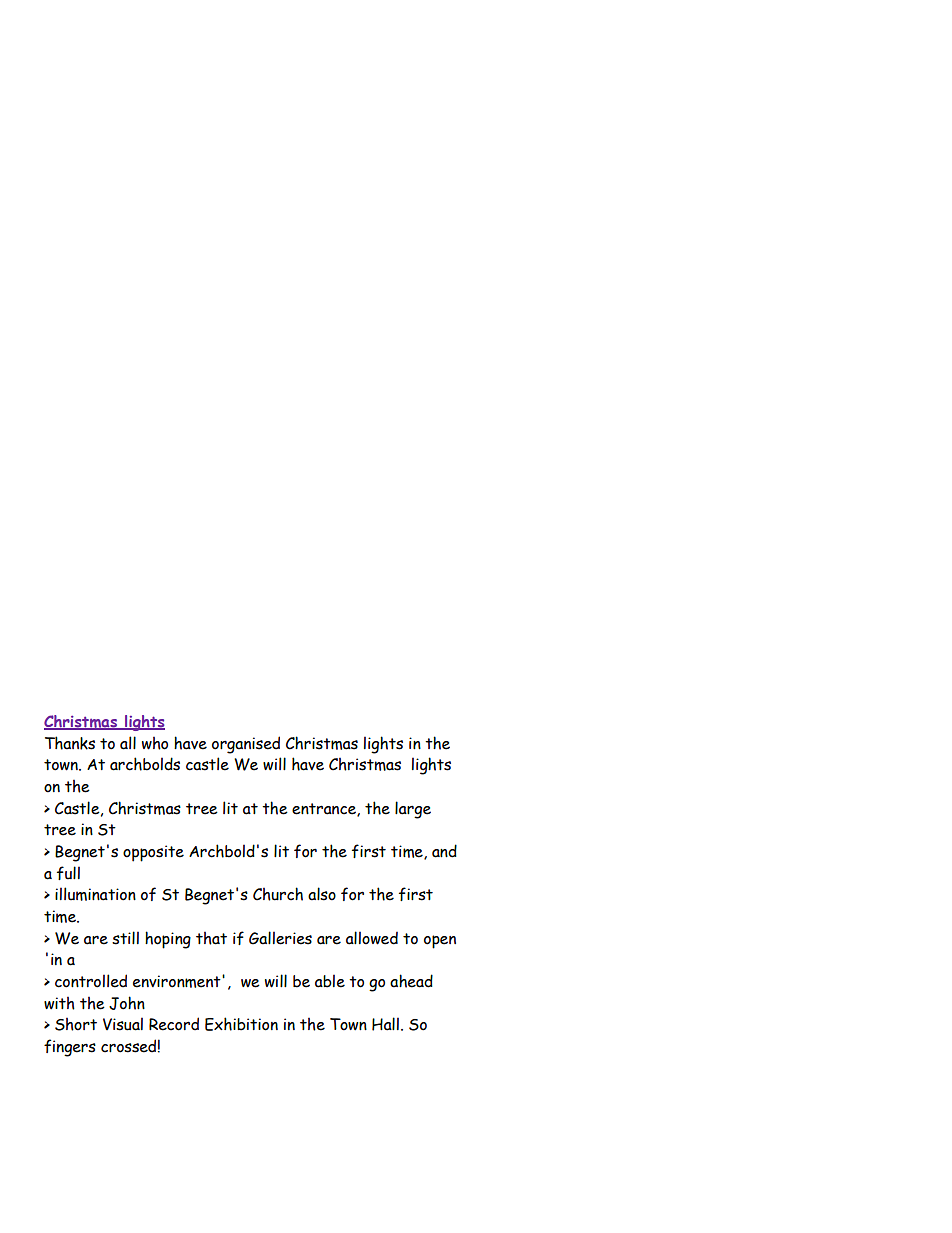 This screenshot has width=952, height=1233. I want to click on Thanks, so click(70, 743).
